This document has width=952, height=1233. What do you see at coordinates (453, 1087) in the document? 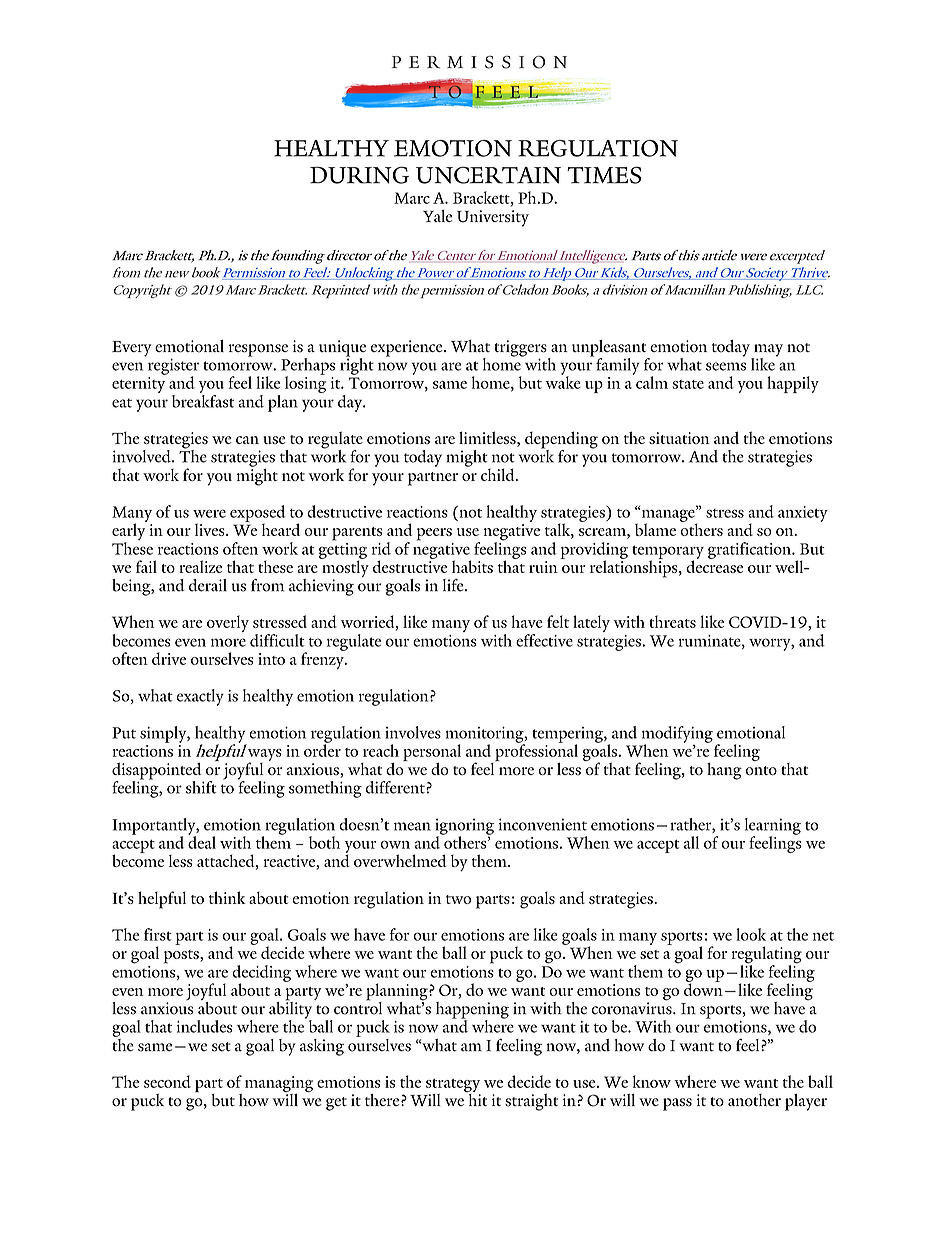
I see `strategy` at bounding box center [453, 1087].
